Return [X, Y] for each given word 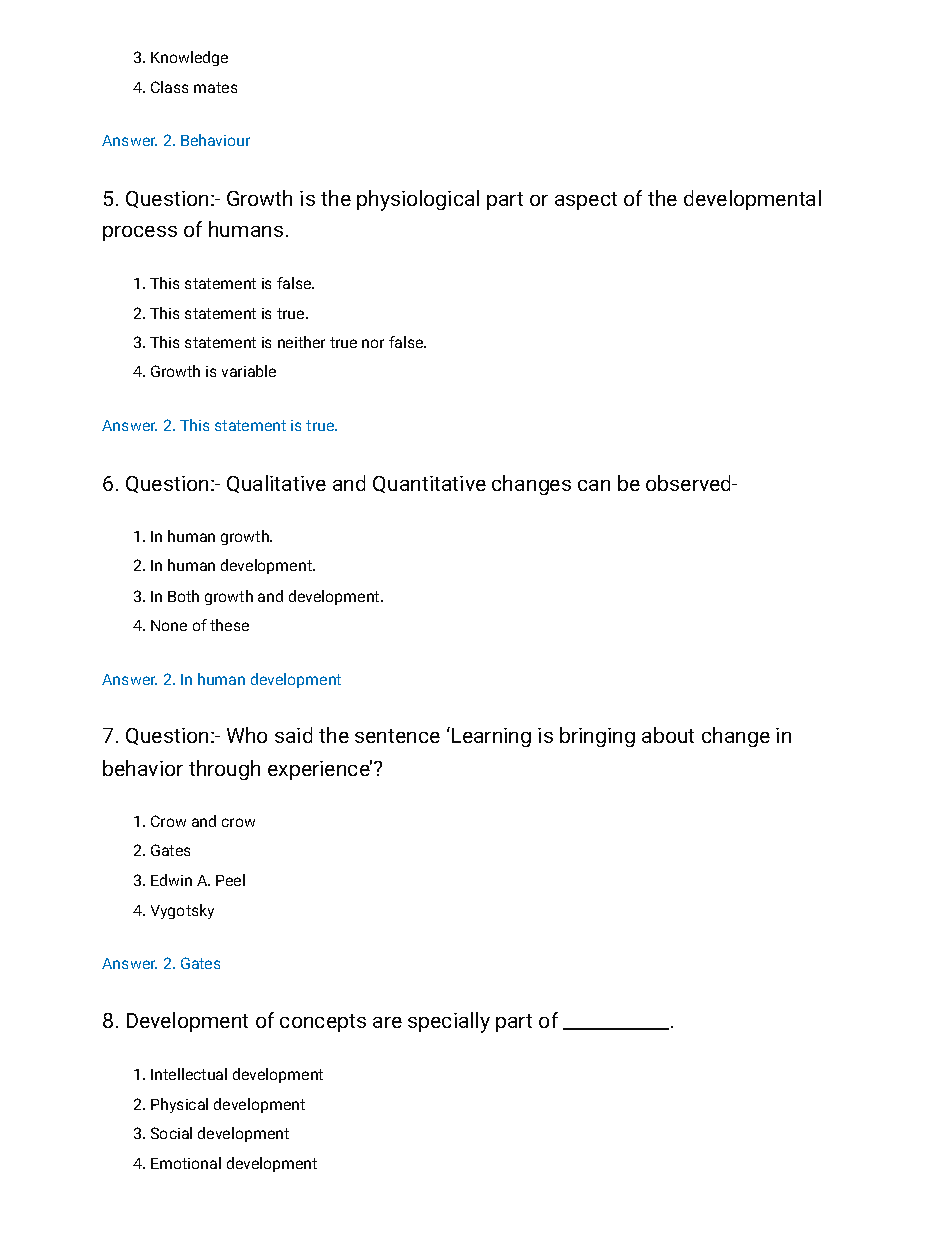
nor [373, 343]
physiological [418, 200]
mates [215, 87]
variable [249, 371]
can [594, 485]
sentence [397, 736]
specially [449, 1022]
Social [171, 1133]
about [668, 735]
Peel [230, 880]
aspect [586, 201]
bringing [597, 737]
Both [183, 596]
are [387, 1022]
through [224, 770]
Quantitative [429, 484]
